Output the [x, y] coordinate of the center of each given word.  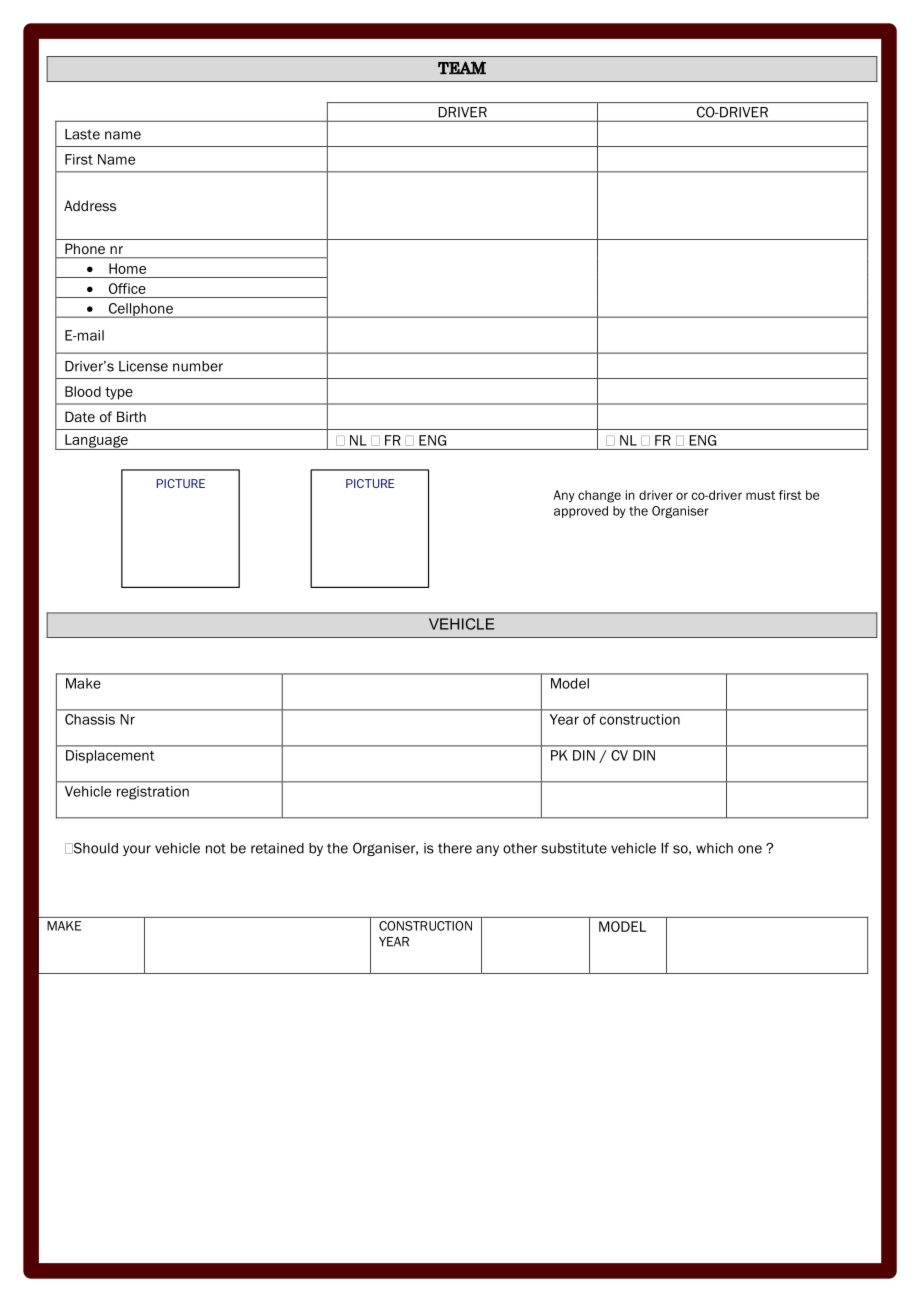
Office [127, 288]
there [455, 848]
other [520, 848]
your [137, 850]
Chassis [90, 719]
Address [90, 205]
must [760, 495]
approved [581, 512]
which [714, 848]
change [599, 496]
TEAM [462, 67]
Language [96, 442]
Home [127, 268]
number [198, 366]
